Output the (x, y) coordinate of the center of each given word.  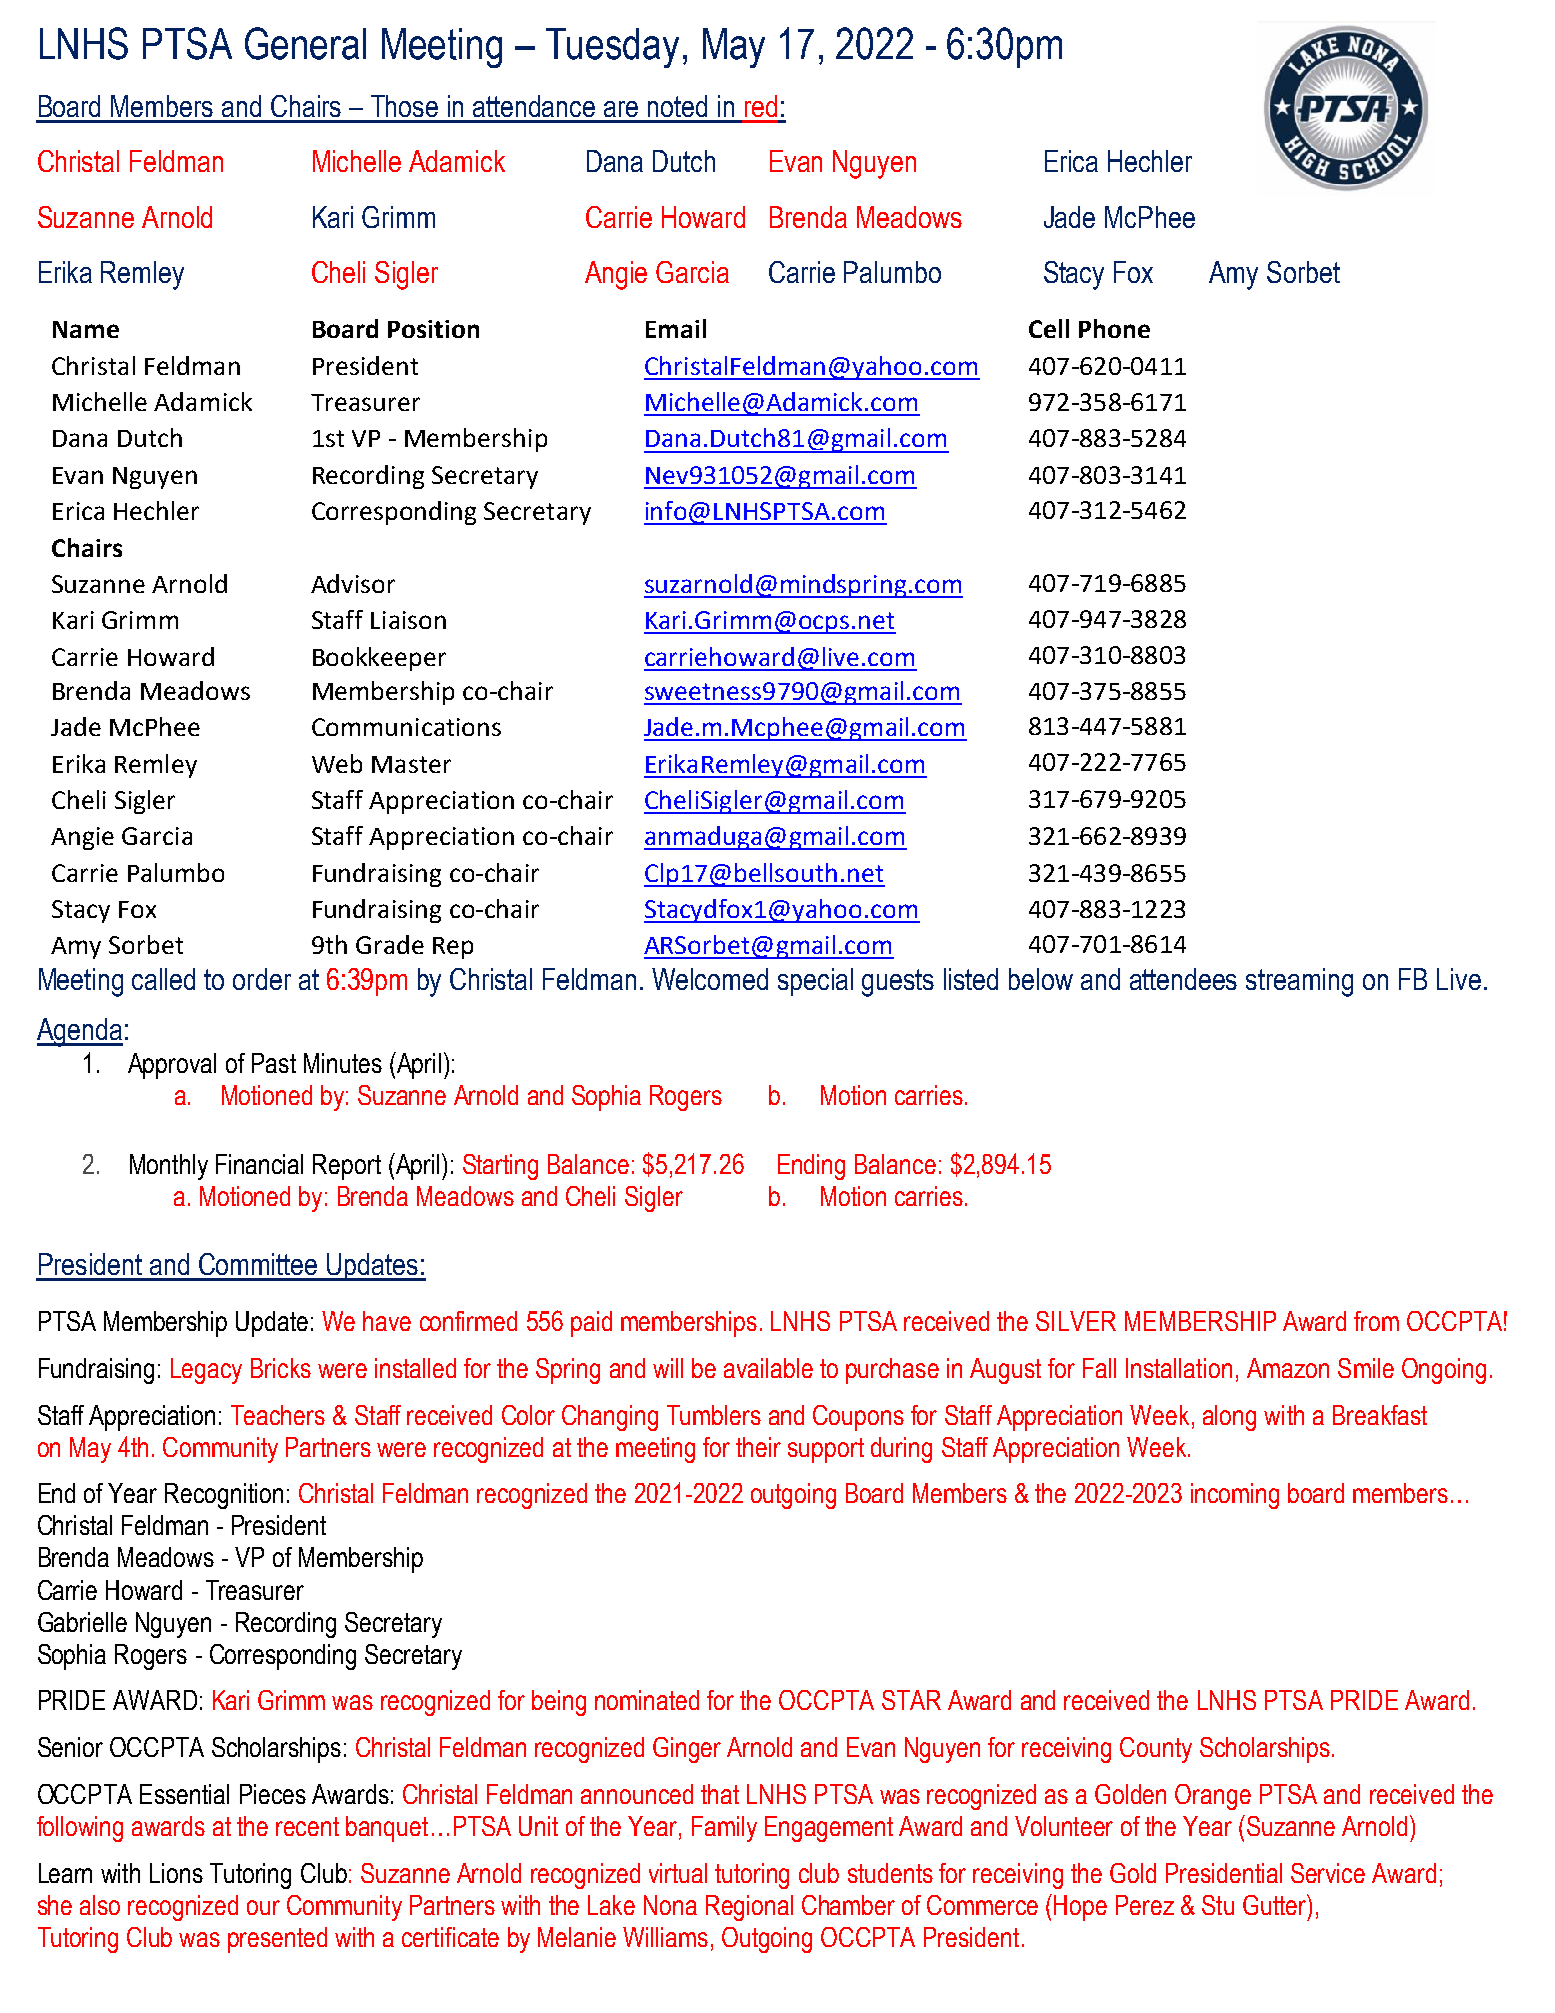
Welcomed (710, 979)
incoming (1235, 1496)
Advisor (353, 583)
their (758, 1447)
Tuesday (612, 48)
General (305, 43)
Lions (176, 1873)
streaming (1299, 982)
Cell (1049, 328)
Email (676, 328)
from (1376, 1321)
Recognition (224, 1496)
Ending (811, 1167)
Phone (1114, 328)
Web (337, 763)
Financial (259, 1164)
